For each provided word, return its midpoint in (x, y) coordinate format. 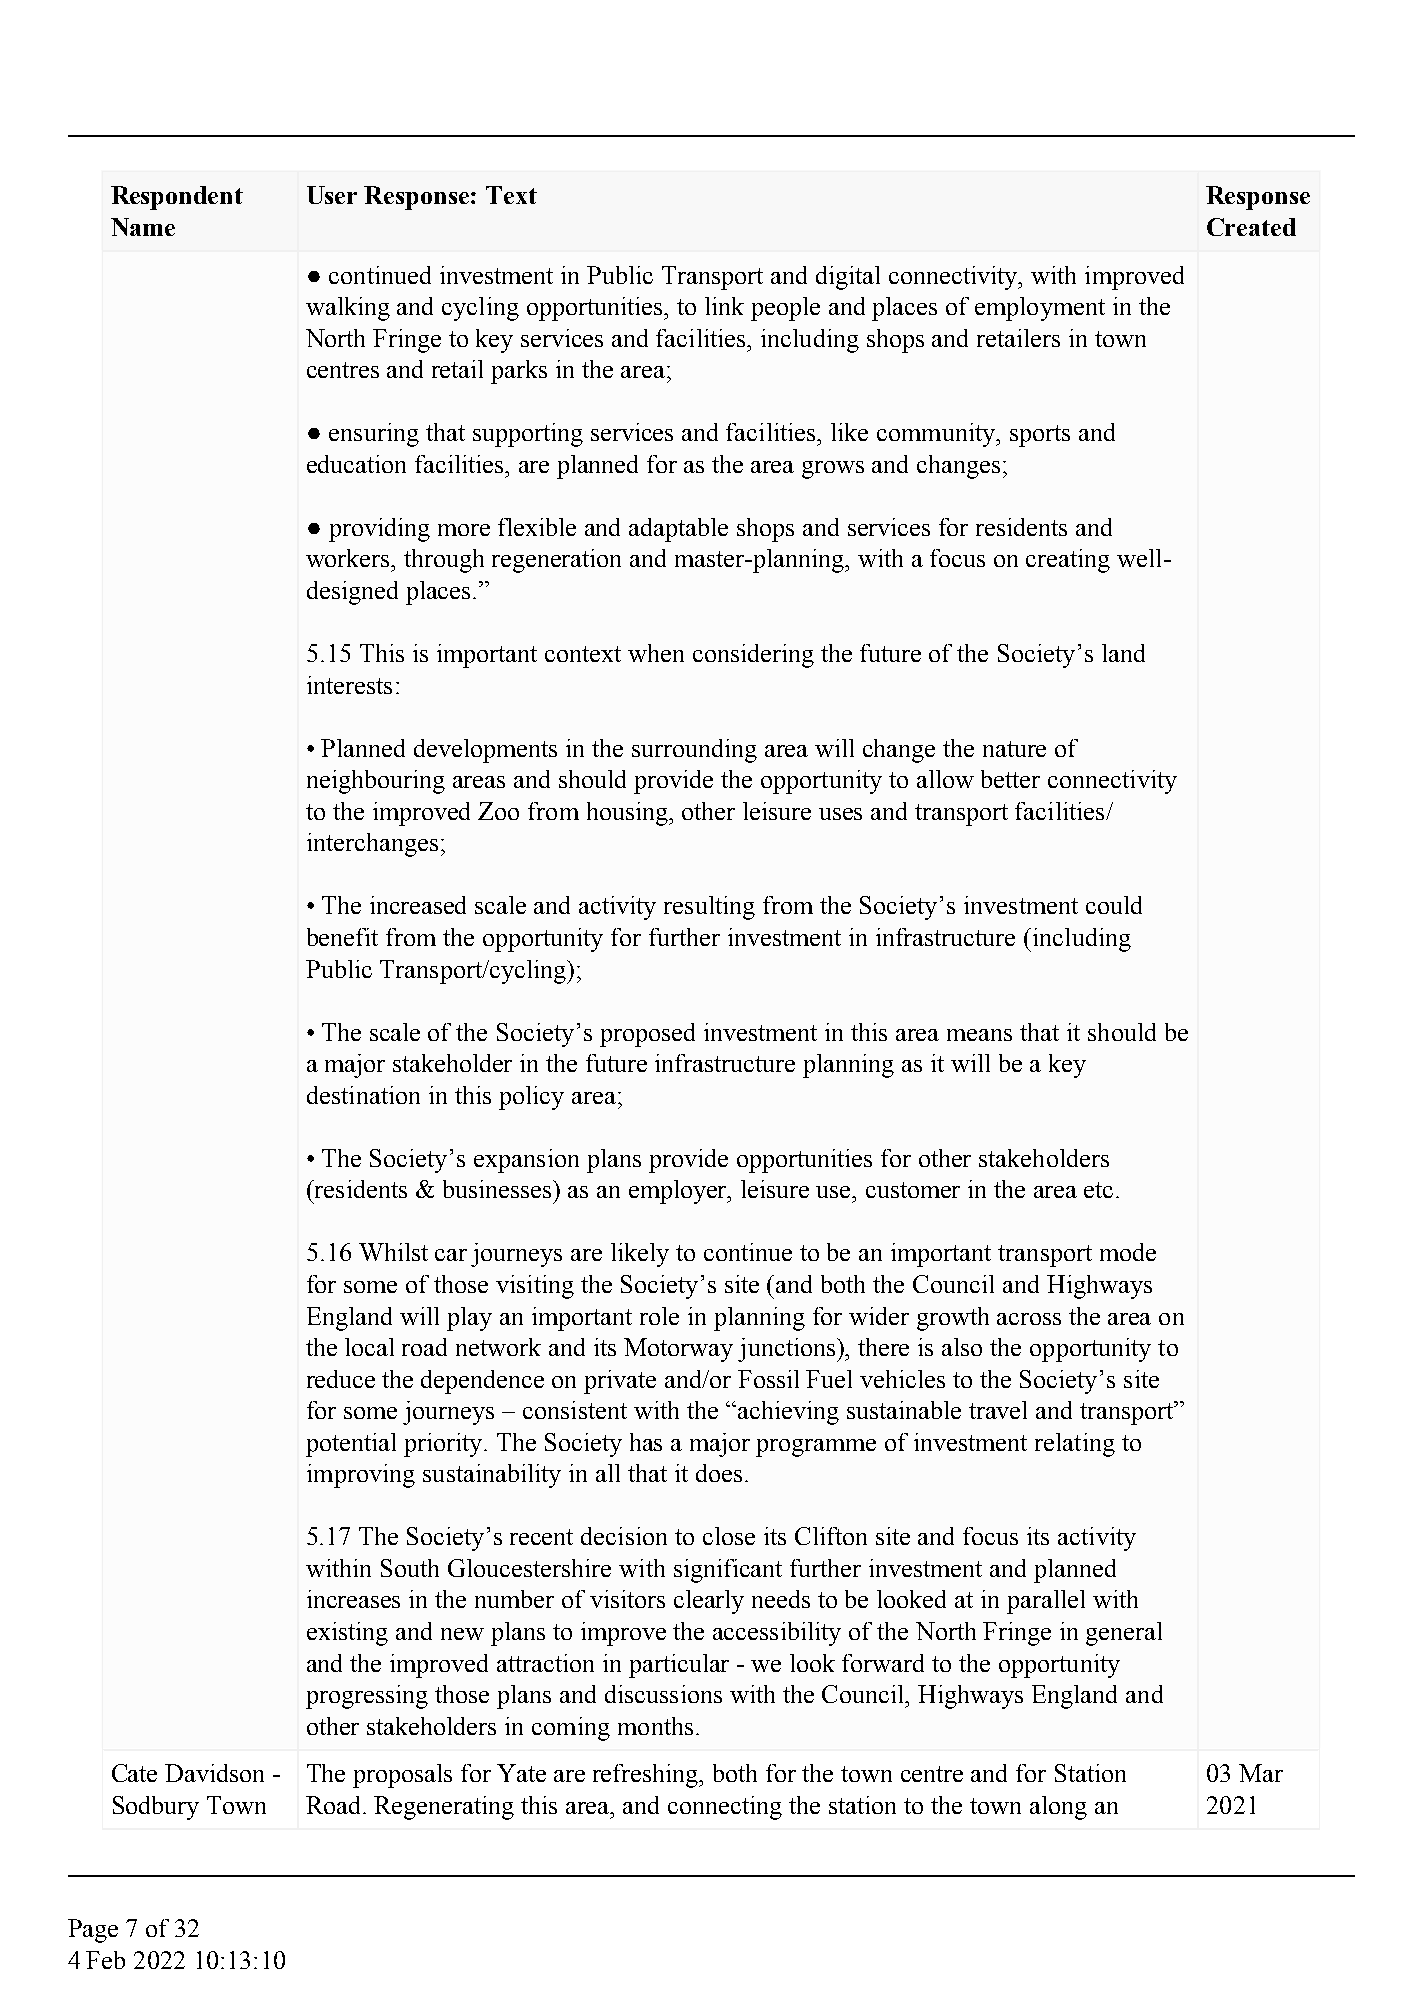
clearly (709, 1602)
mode (1128, 1252)
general (1124, 1634)
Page (93, 1931)
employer (679, 1192)
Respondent (177, 198)
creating (1068, 561)
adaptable (678, 530)
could (1114, 905)
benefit (342, 937)
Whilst (393, 1252)
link (724, 306)
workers (349, 558)
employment (1040, 309)
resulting (709, 908)
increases (353, 1599)
